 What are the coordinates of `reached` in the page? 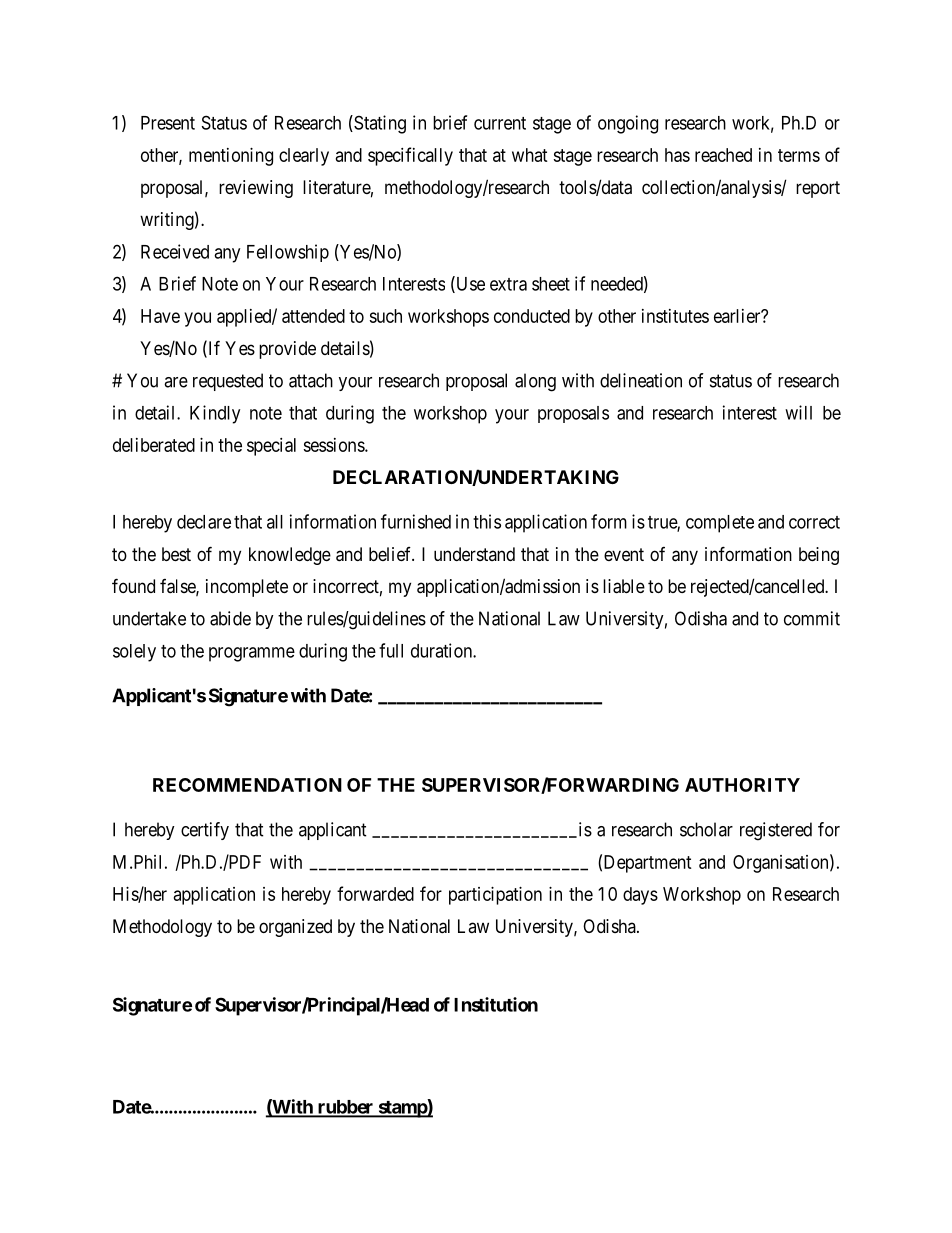 It's located at (723, 155).
